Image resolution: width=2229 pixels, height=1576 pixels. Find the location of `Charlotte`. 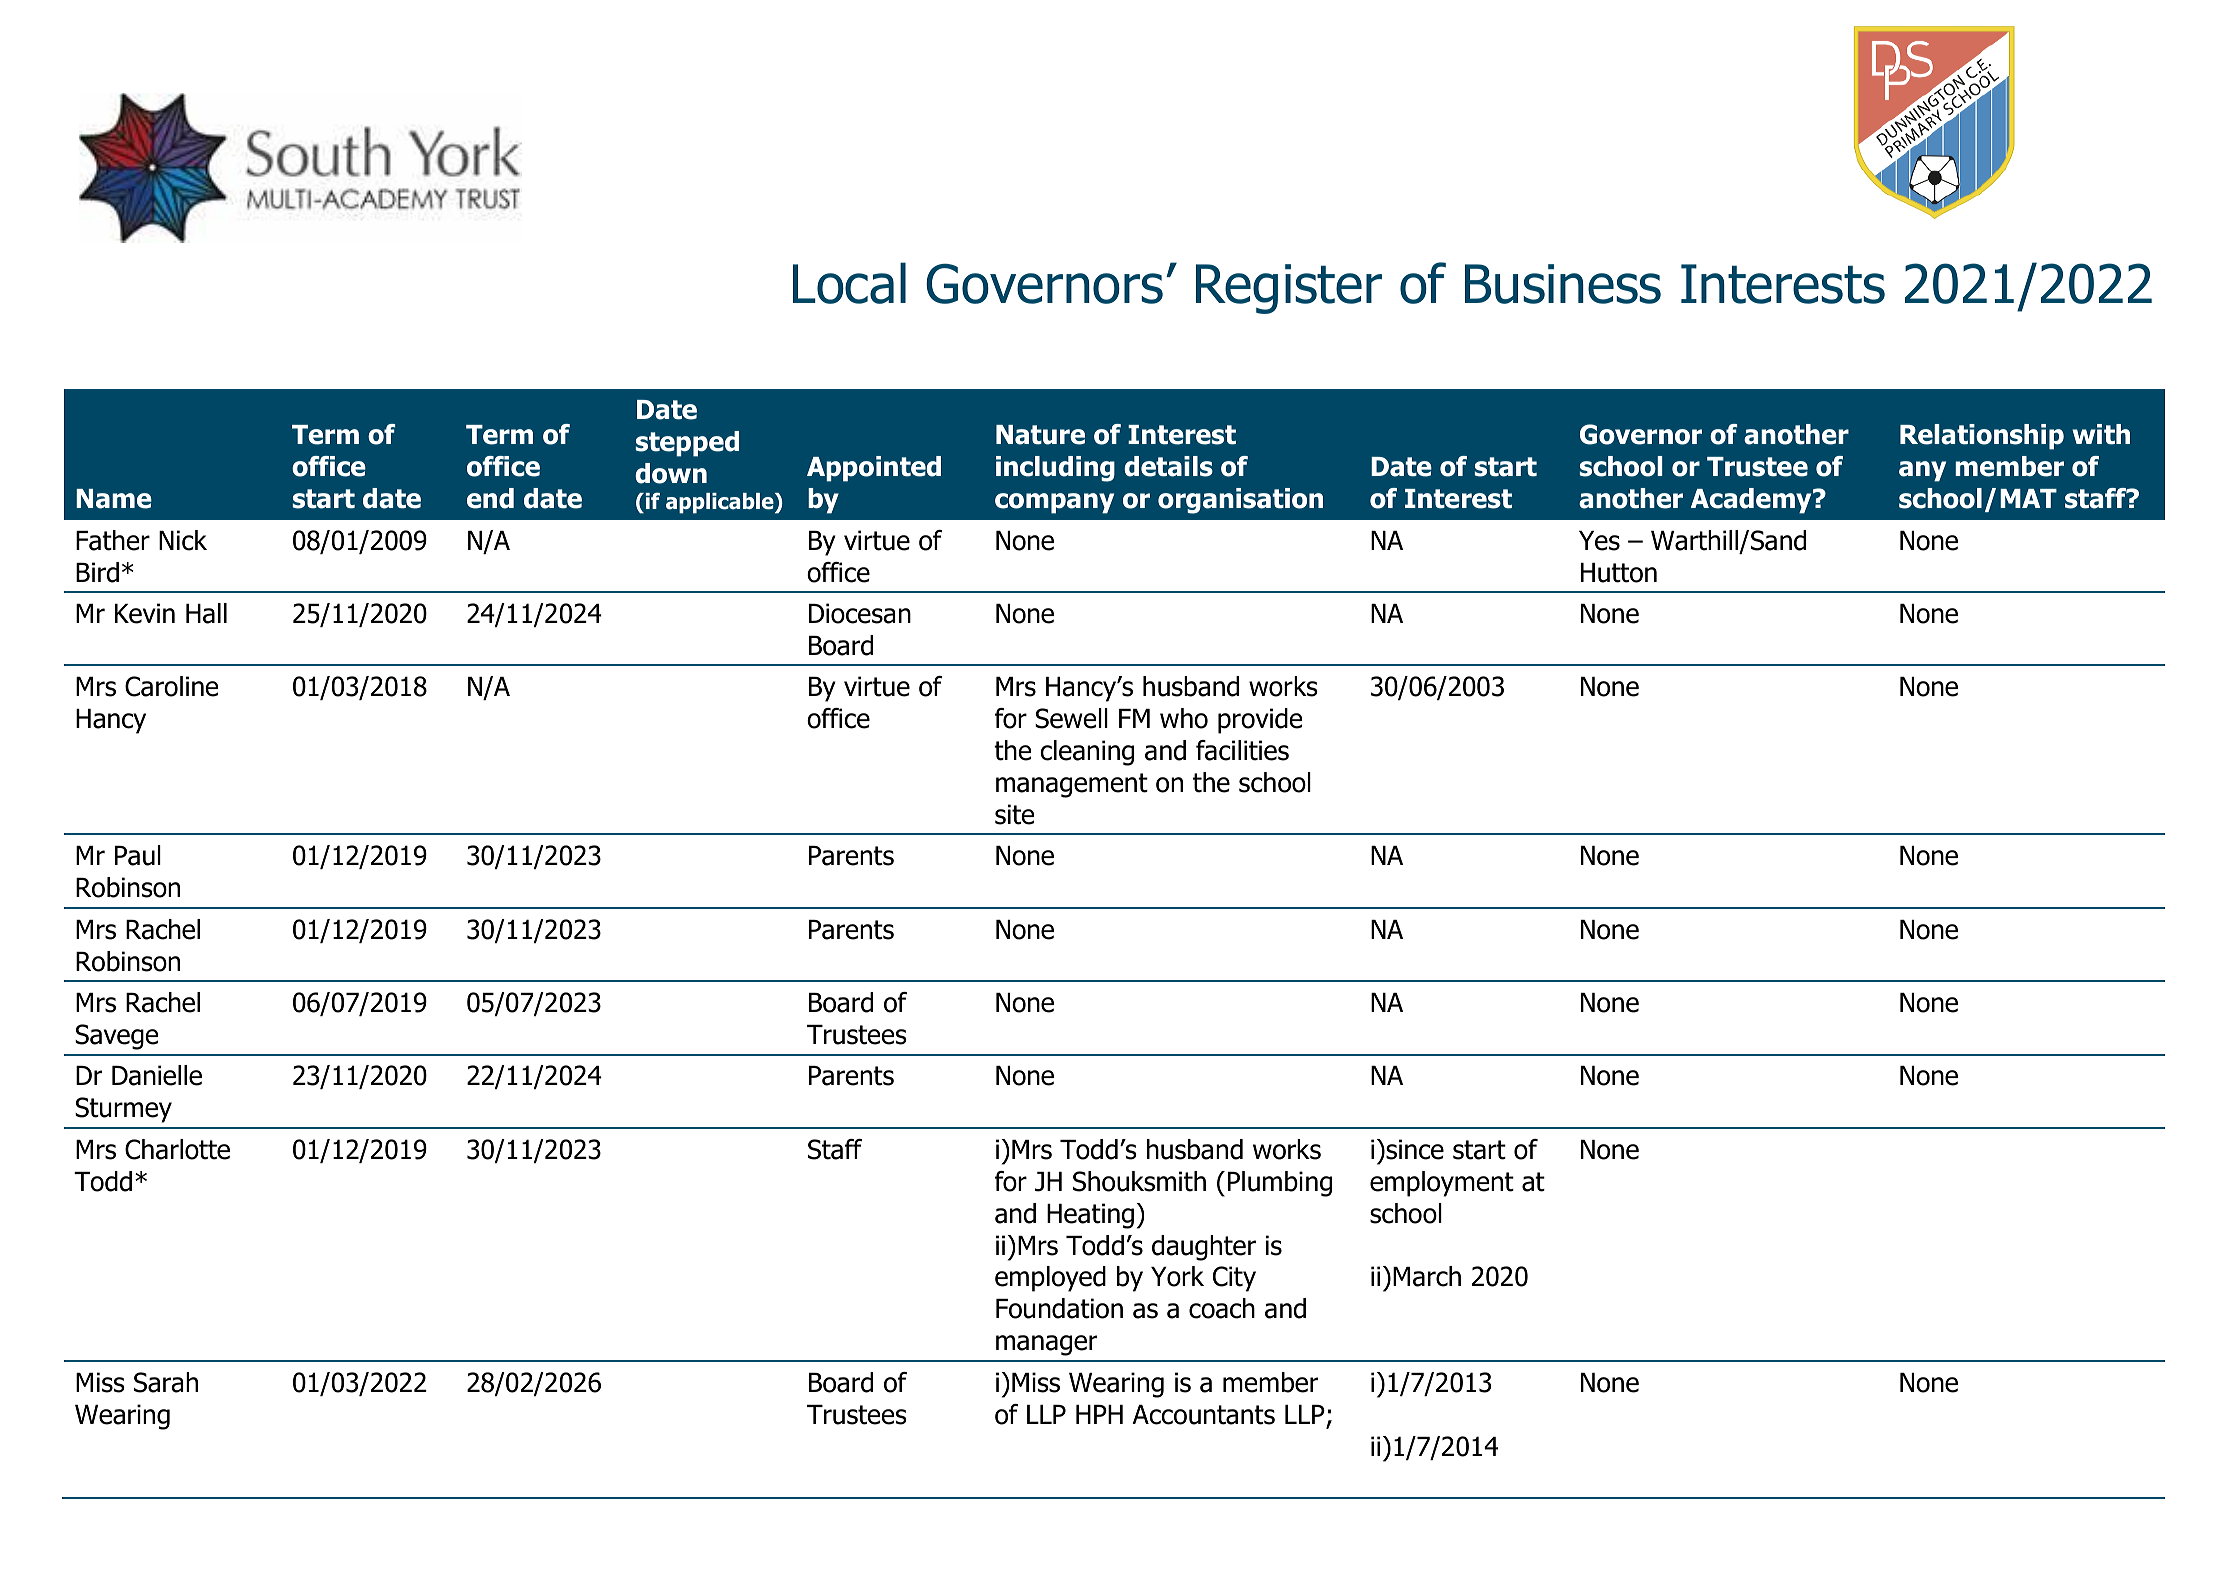

Charlotte is located at coordinates (177, 1149).
